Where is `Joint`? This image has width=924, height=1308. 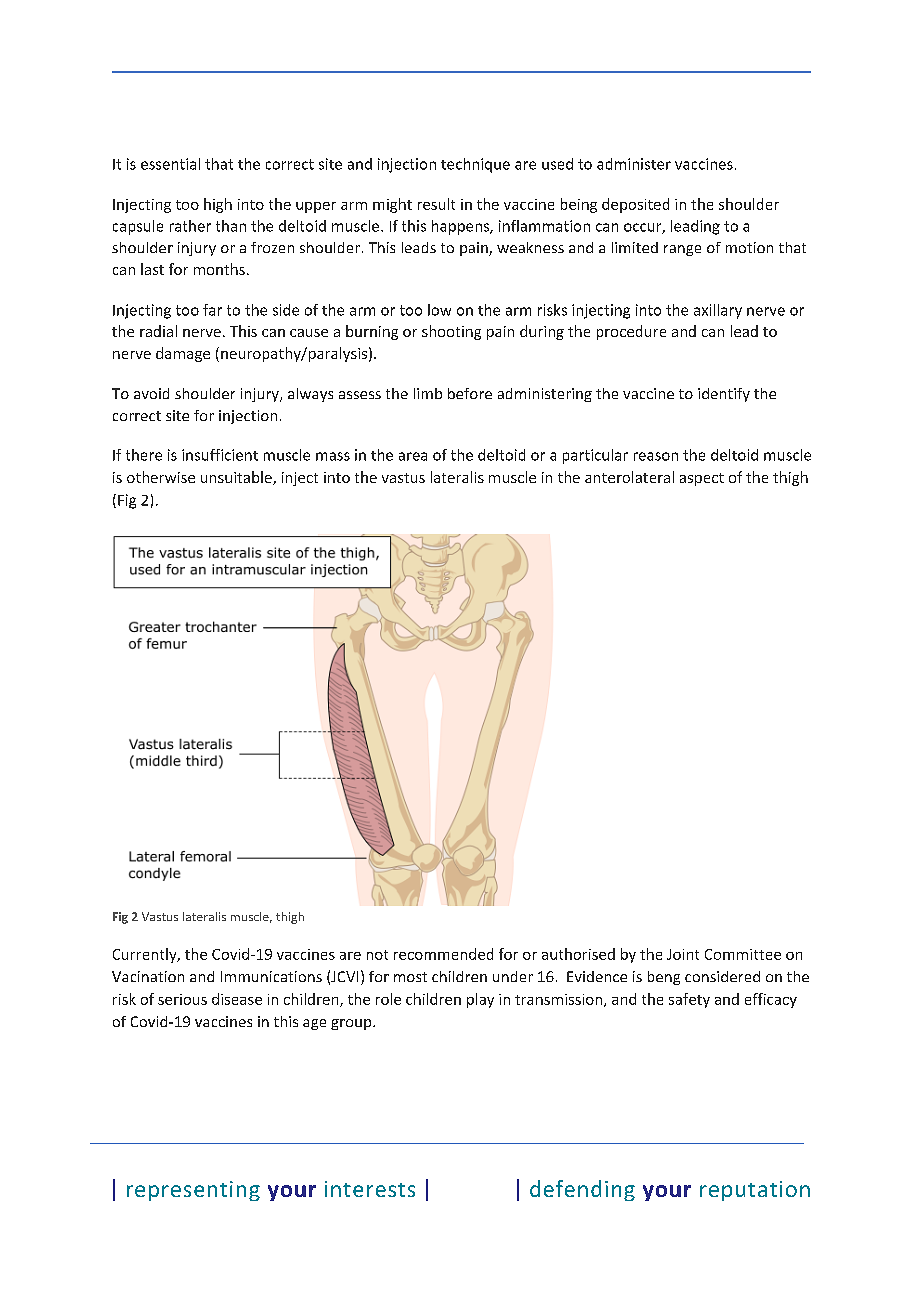
Joint is located at coordinates (683, 954).
